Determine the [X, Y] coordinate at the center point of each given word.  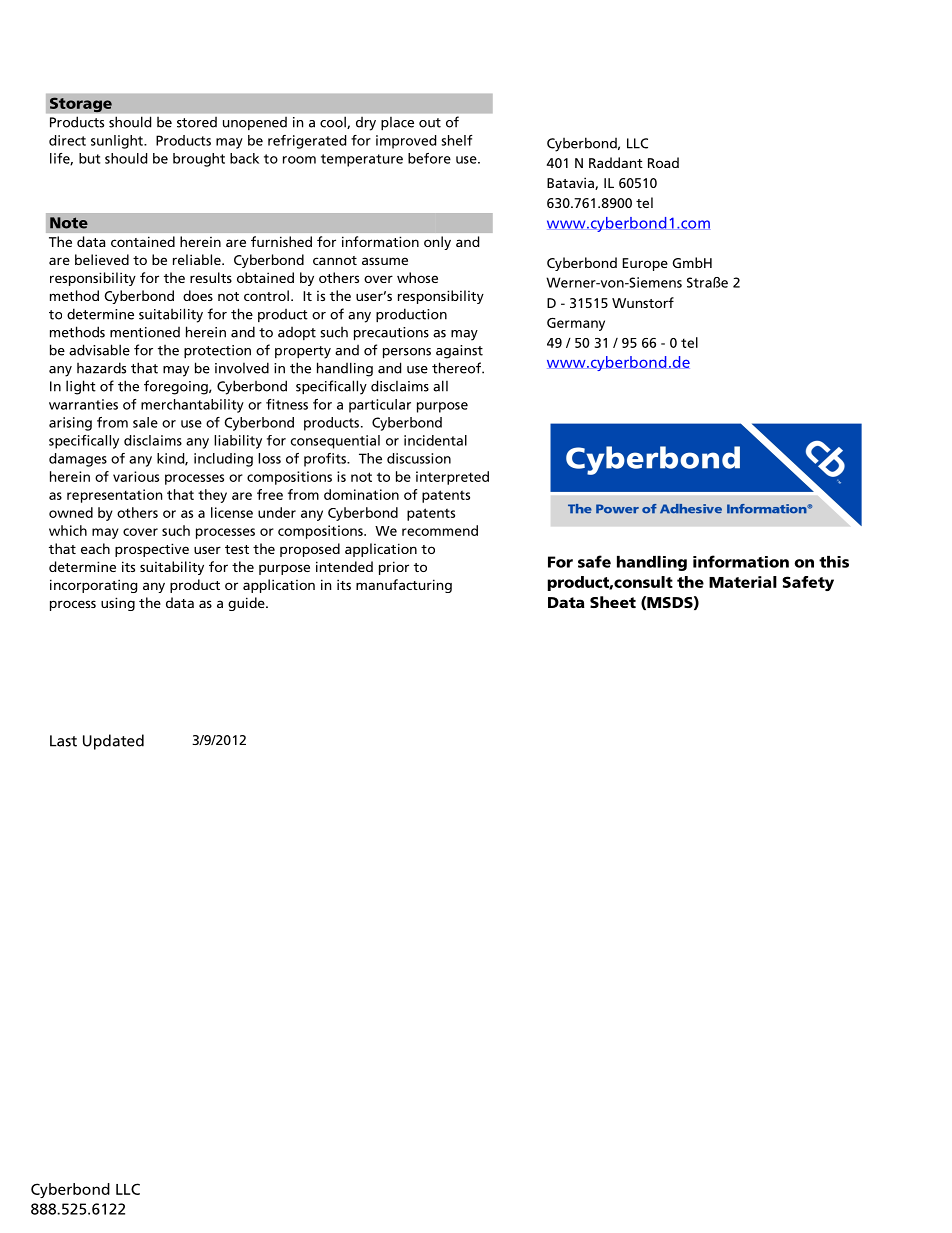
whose [417, 277]
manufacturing [404, 586]
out [430, 123]
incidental [435, 440]
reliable [198, 259]
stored [197, 122]
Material [743, 582]
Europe [645, 264]
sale [145, 422]
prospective [152, 550]
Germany [576, 324]
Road [663, 162]
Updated [113, 742]
